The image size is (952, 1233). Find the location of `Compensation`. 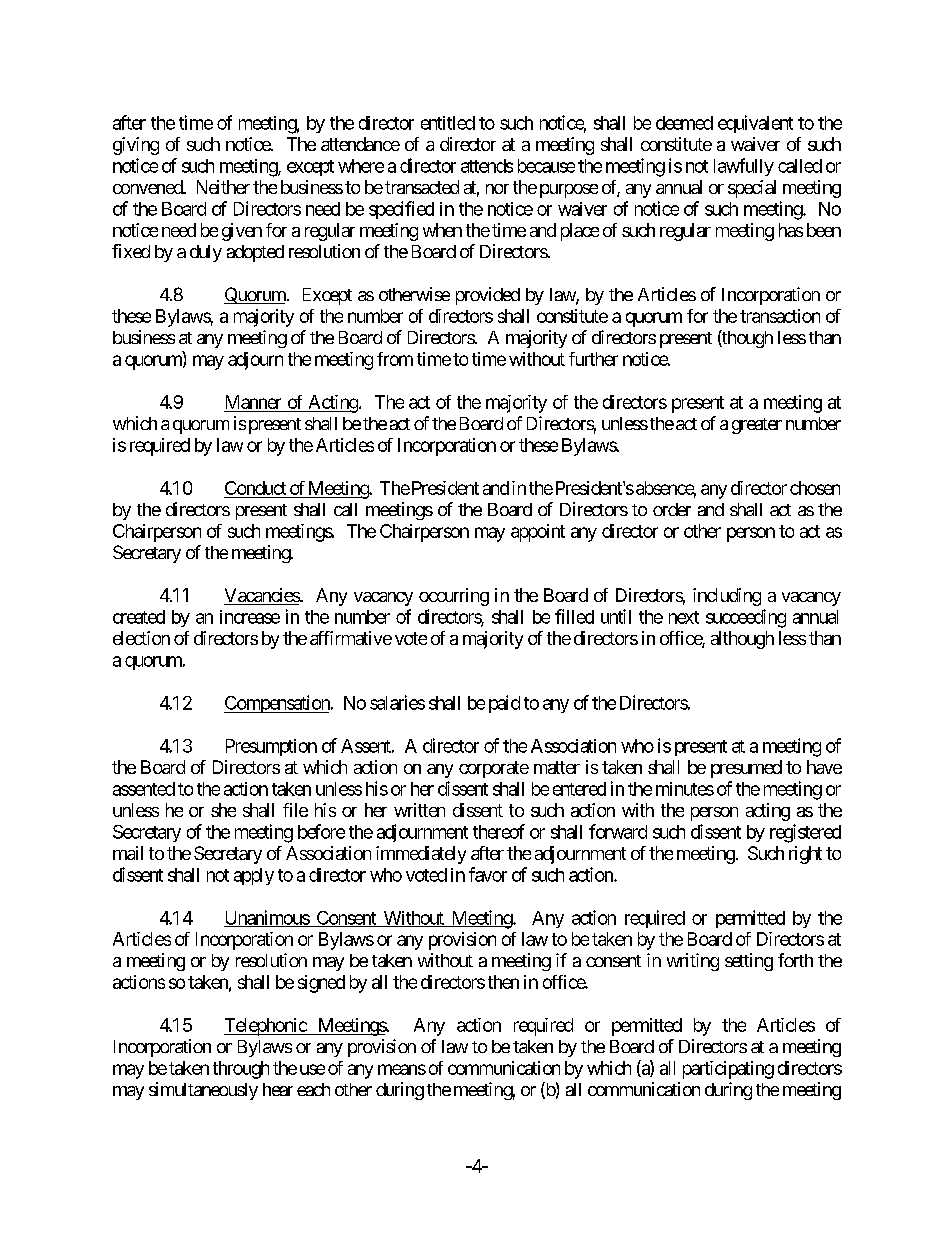

Compensation is located at coordinates (278, 704).
